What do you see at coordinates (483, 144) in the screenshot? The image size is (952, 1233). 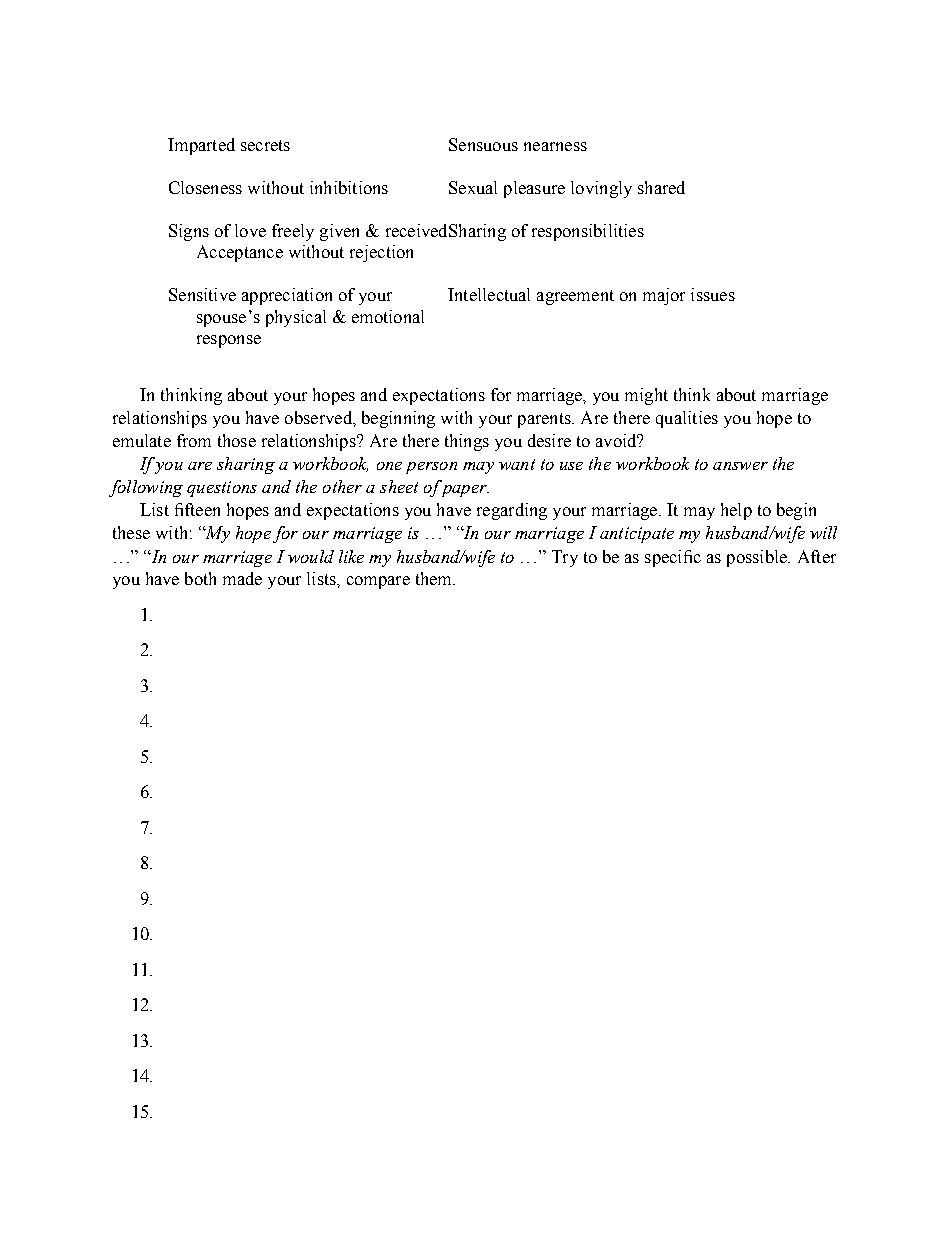 I see `Sensuous` at bounding box center [483, 144].
